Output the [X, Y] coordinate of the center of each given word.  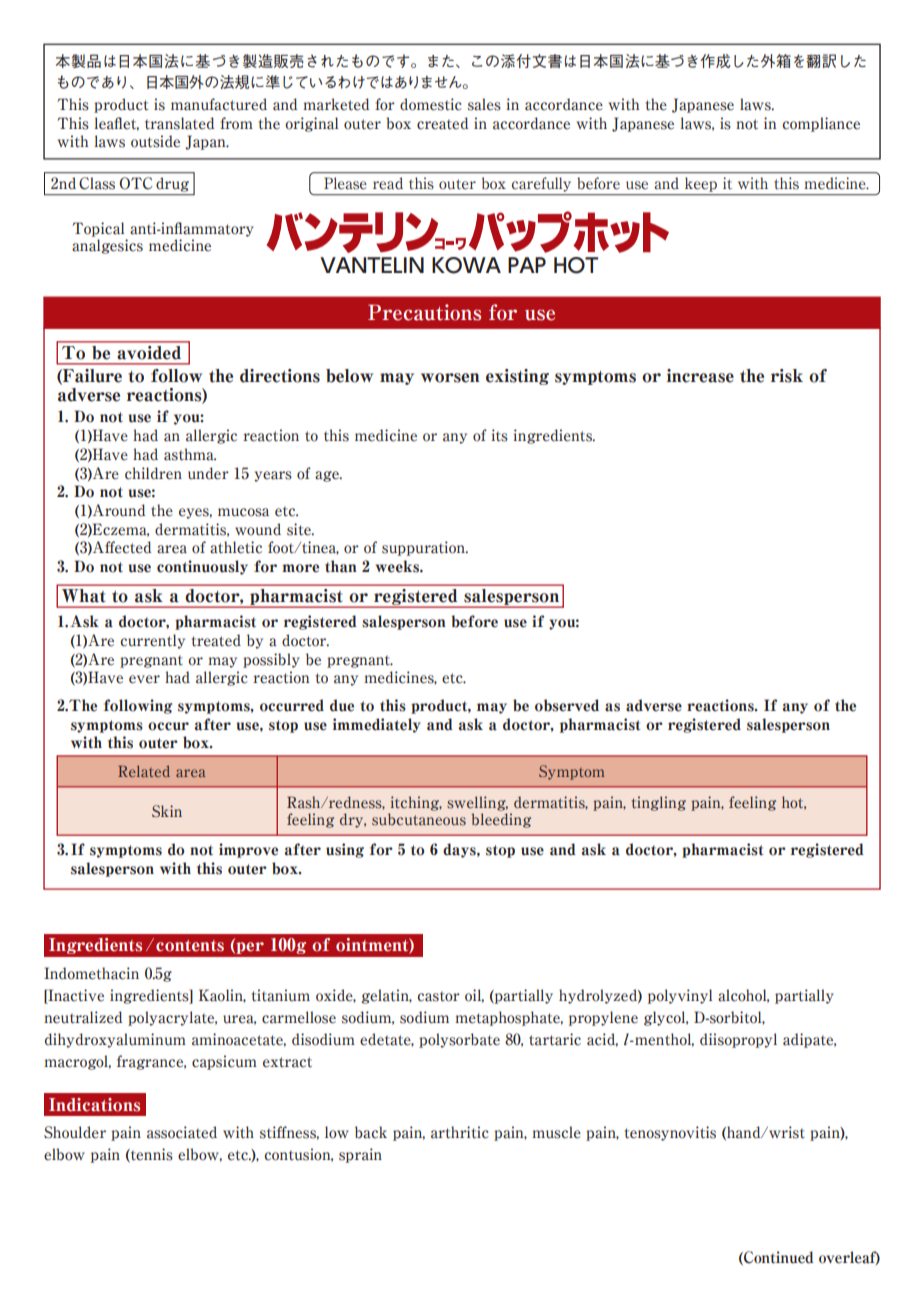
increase [700, 376]
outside [155, 141]
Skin [167, 811]
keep [701, 185]
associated [182, 1132]
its [499, 435]
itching [416, 803]
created [443, 123]
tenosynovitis [670, 1133]
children [153, 473]
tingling [659, 803]
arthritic [460, 1132]
